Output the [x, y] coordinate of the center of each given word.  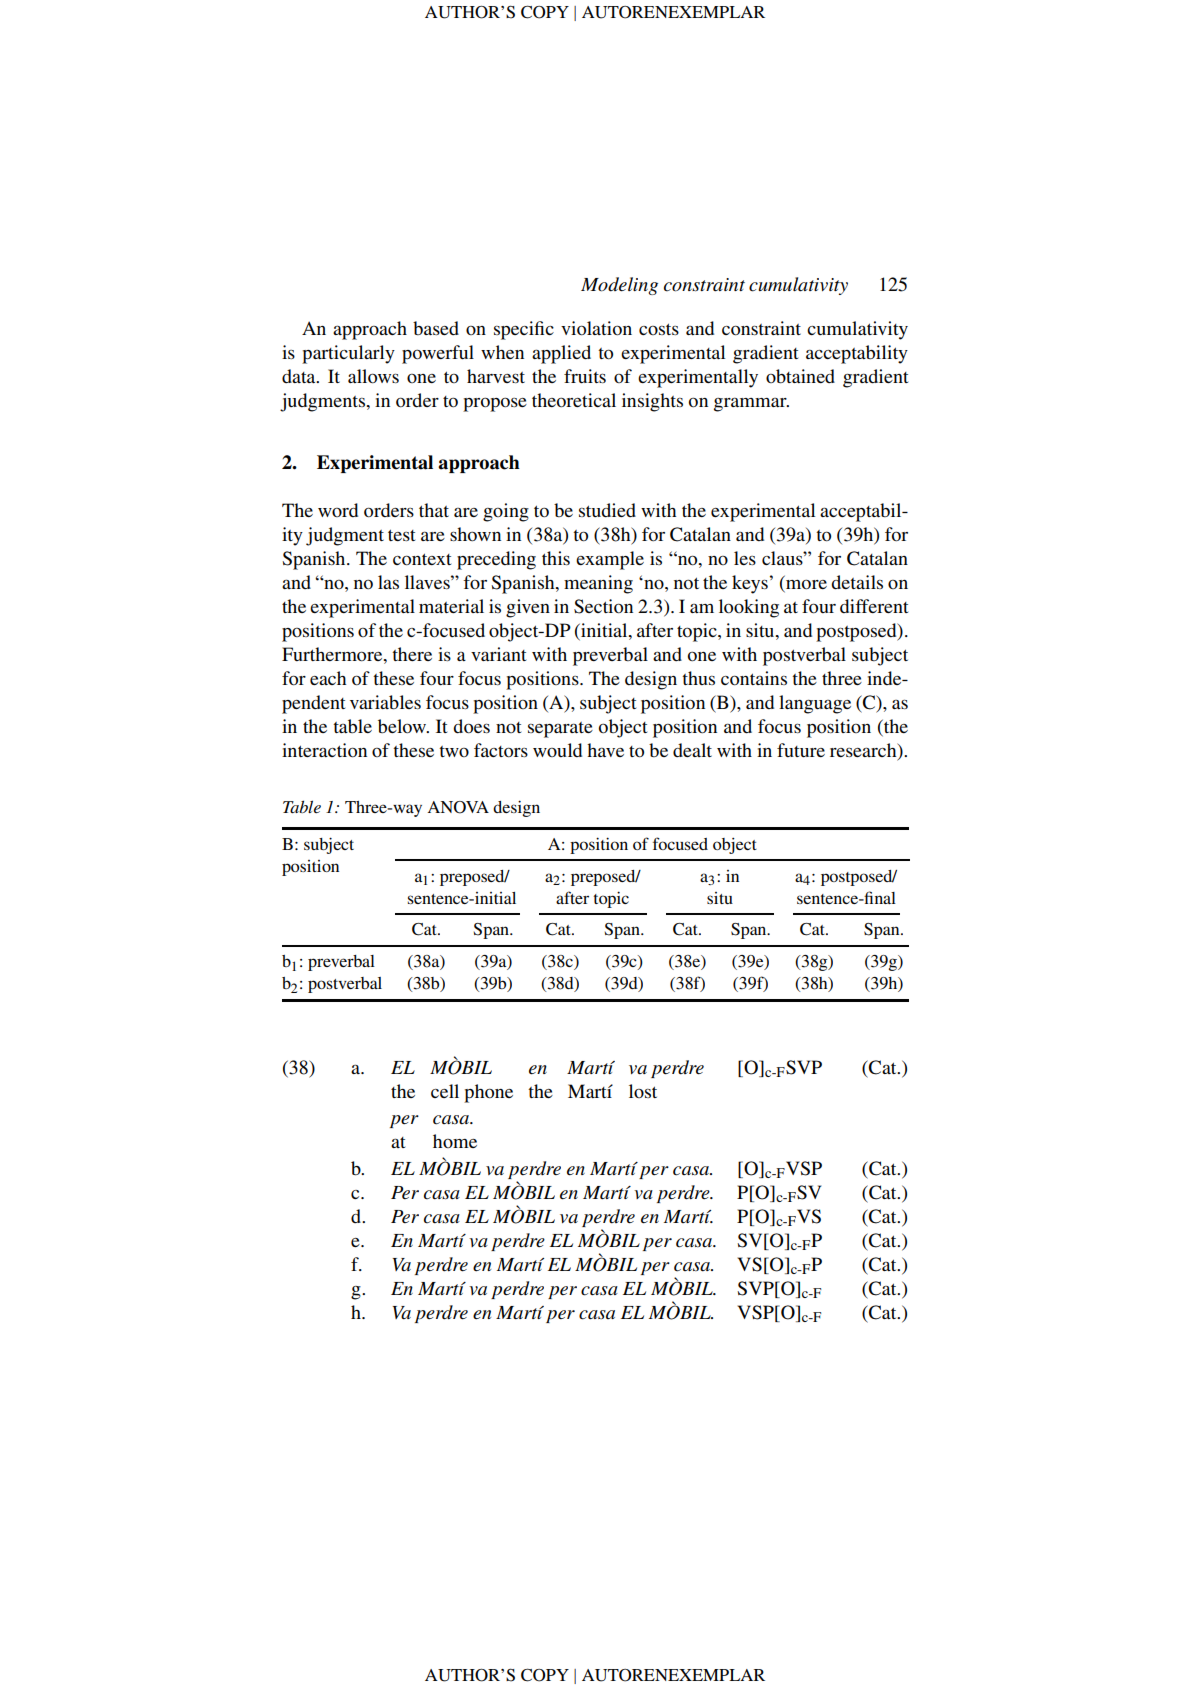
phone [488, 1093]
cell [445, 1091]
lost [643, 1091]
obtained [800, 376]
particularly [348, 354]
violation [596, 328]
